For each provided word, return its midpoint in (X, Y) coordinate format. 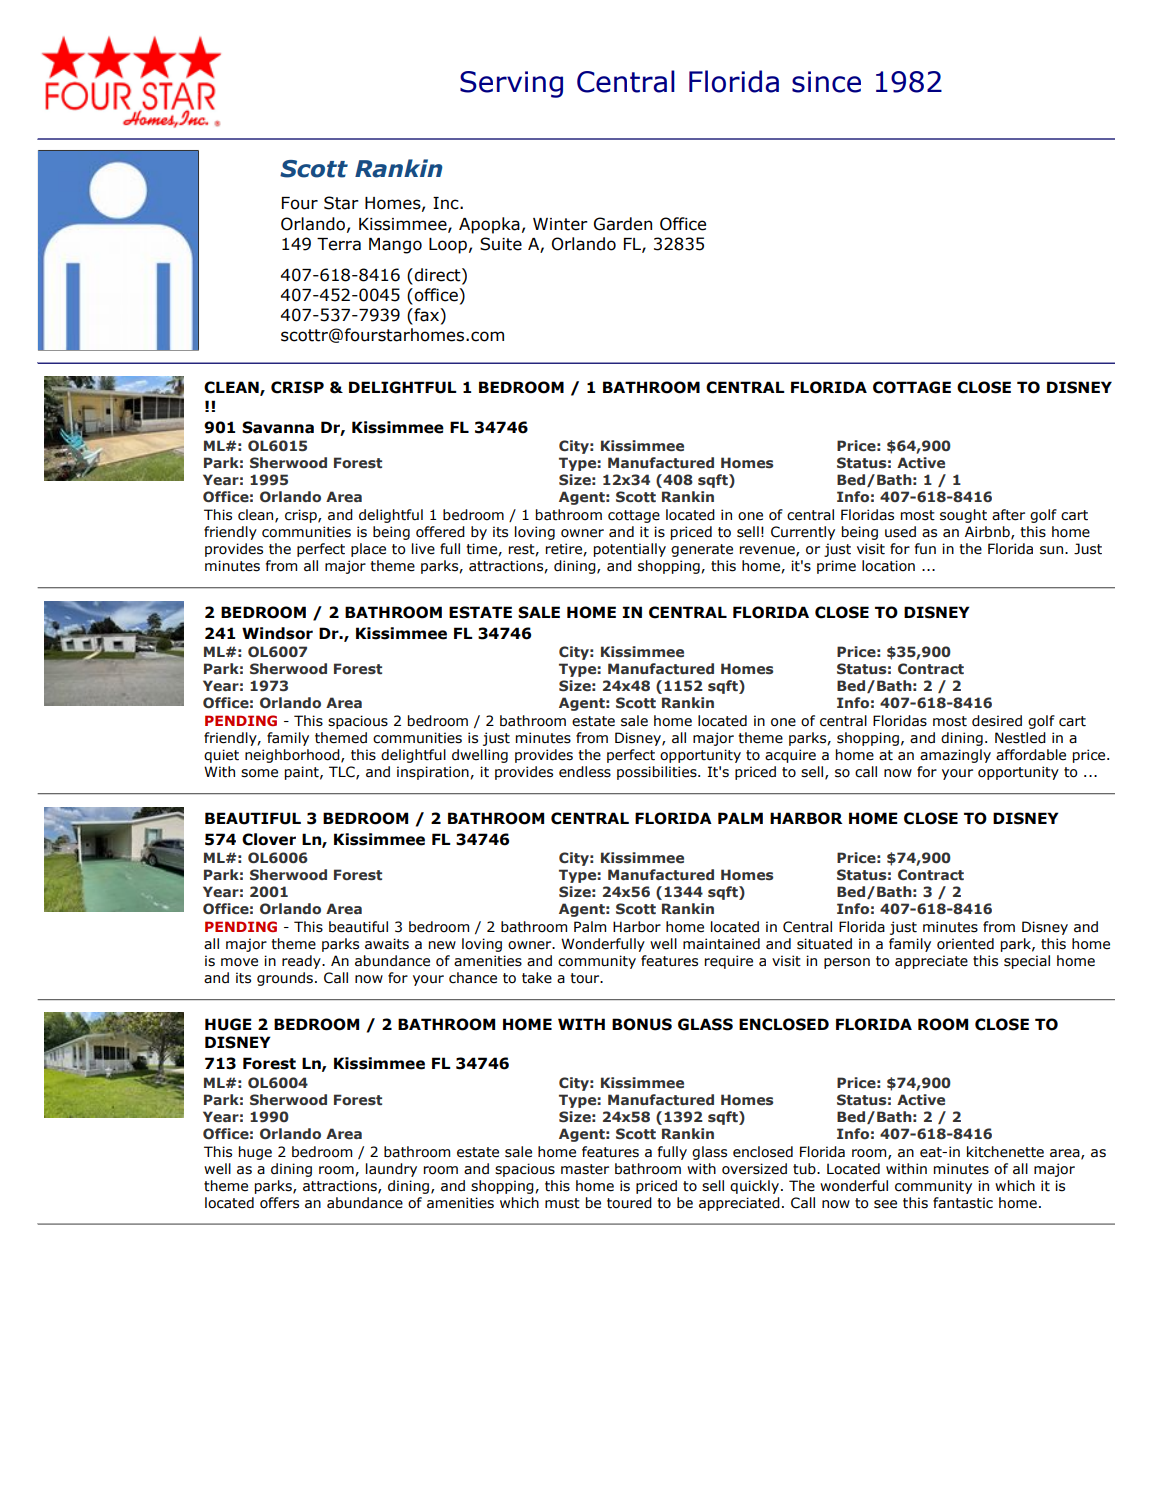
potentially (630, 550)
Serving (511, 84)
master (585, 1169)
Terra (339, 244)
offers (279, 1203)
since (826, 82)
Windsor (277, 633)
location (888, 566)
